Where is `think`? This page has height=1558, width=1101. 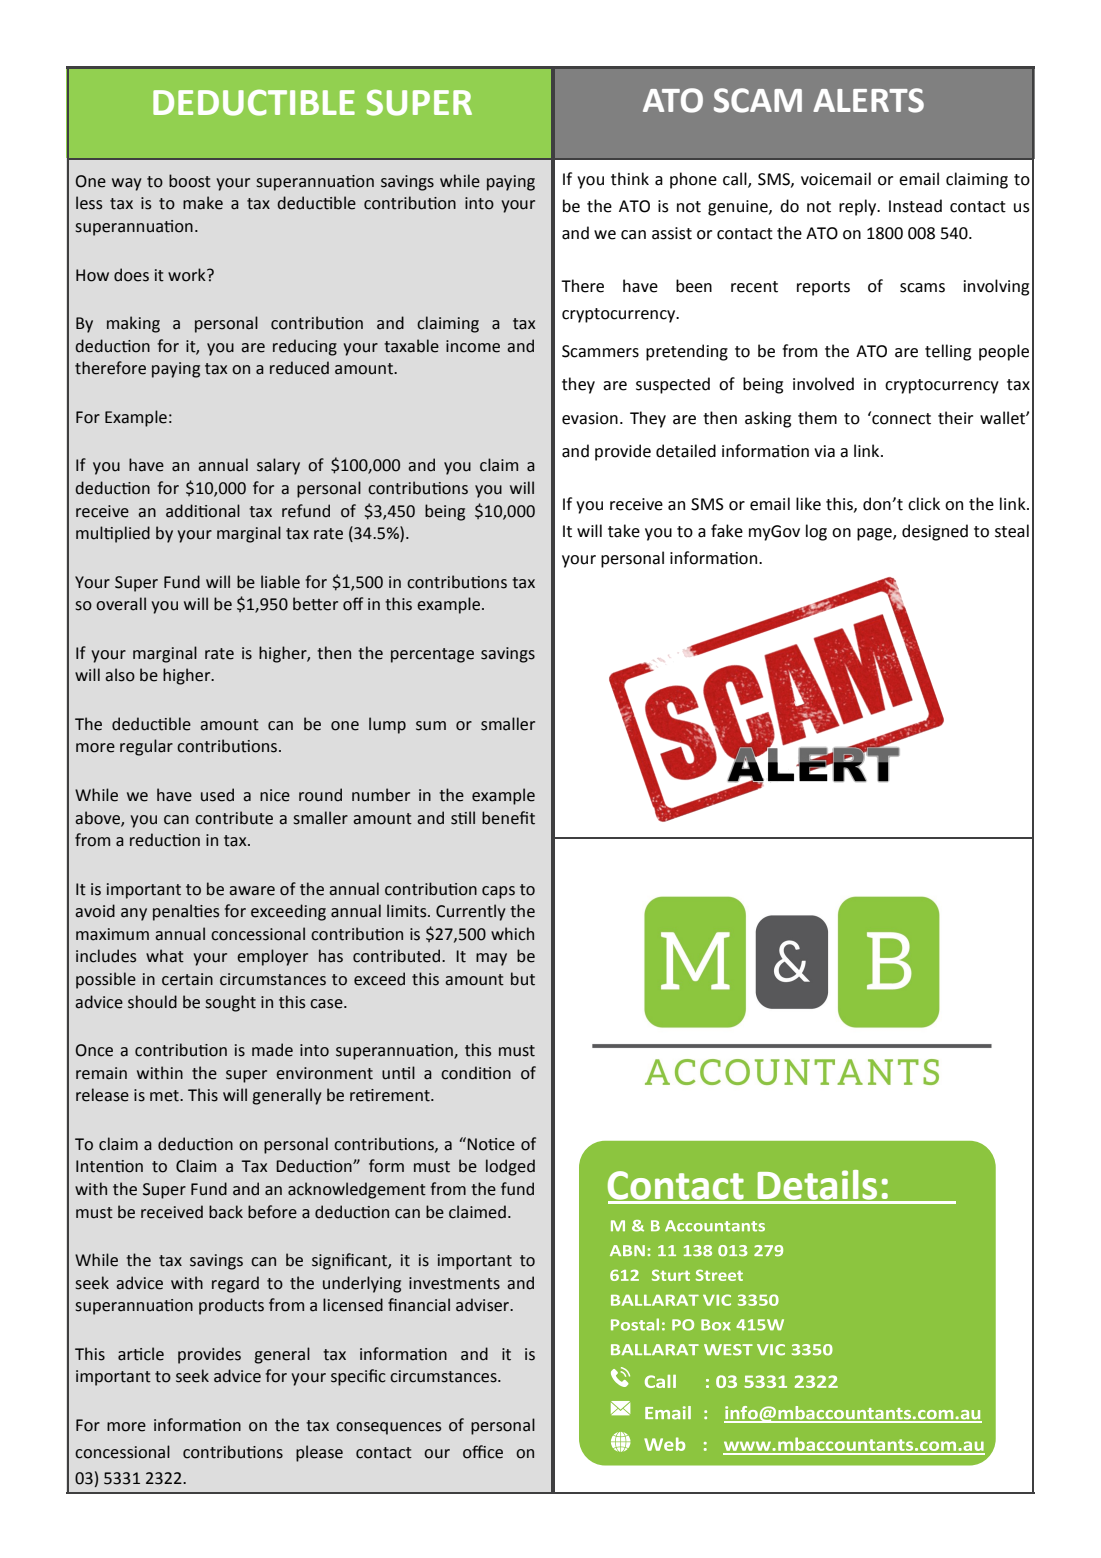
think is located at coordinates (630, 179).
